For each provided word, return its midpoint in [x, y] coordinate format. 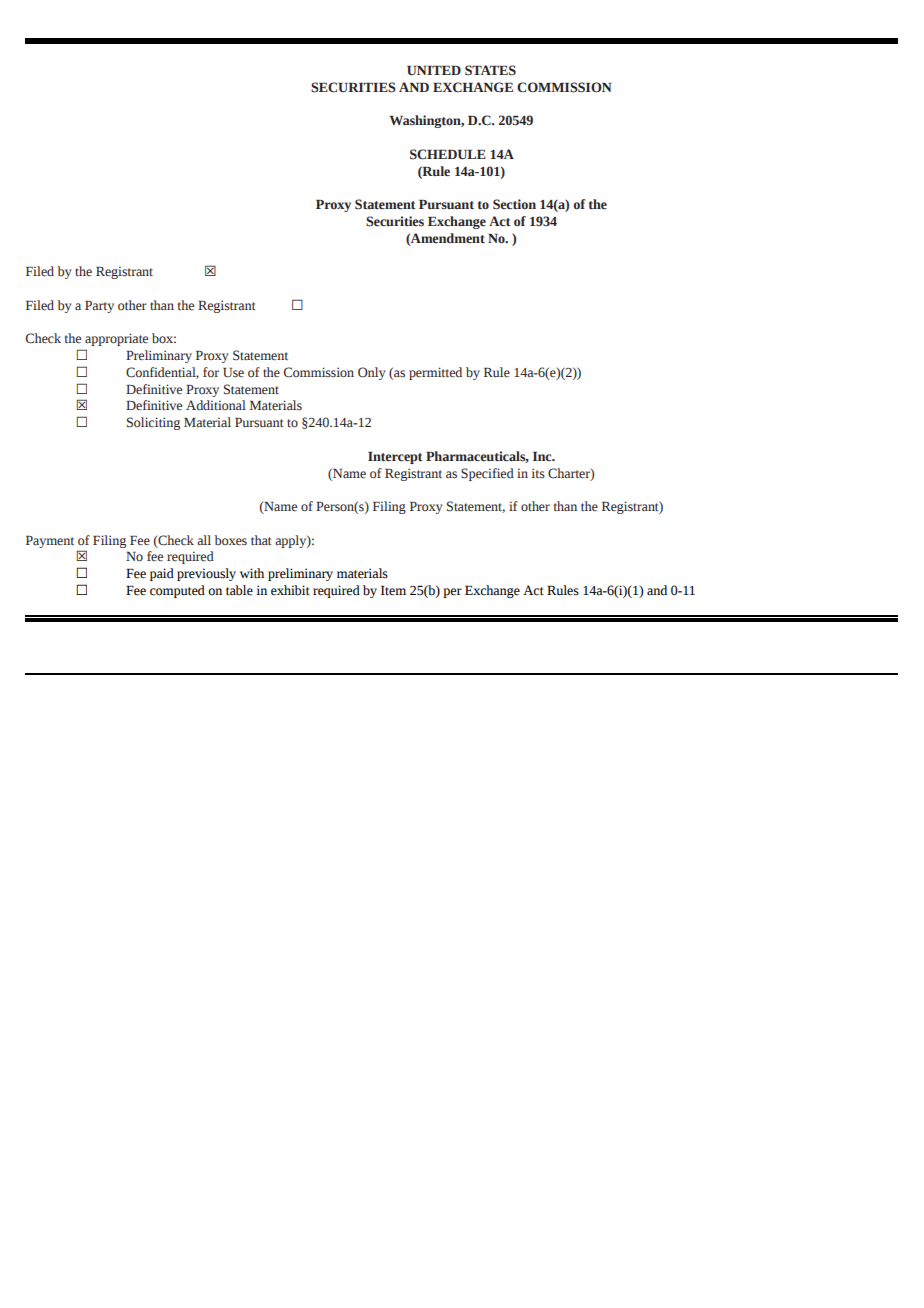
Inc [543, 456]
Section [514, 204]
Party [99, 307]
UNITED [434, 71]
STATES [490, 70]
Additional [216, 405]
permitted [435, 373]
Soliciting [153, 423]
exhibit [290, 590]
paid [162, 574]
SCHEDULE [448, 154]
